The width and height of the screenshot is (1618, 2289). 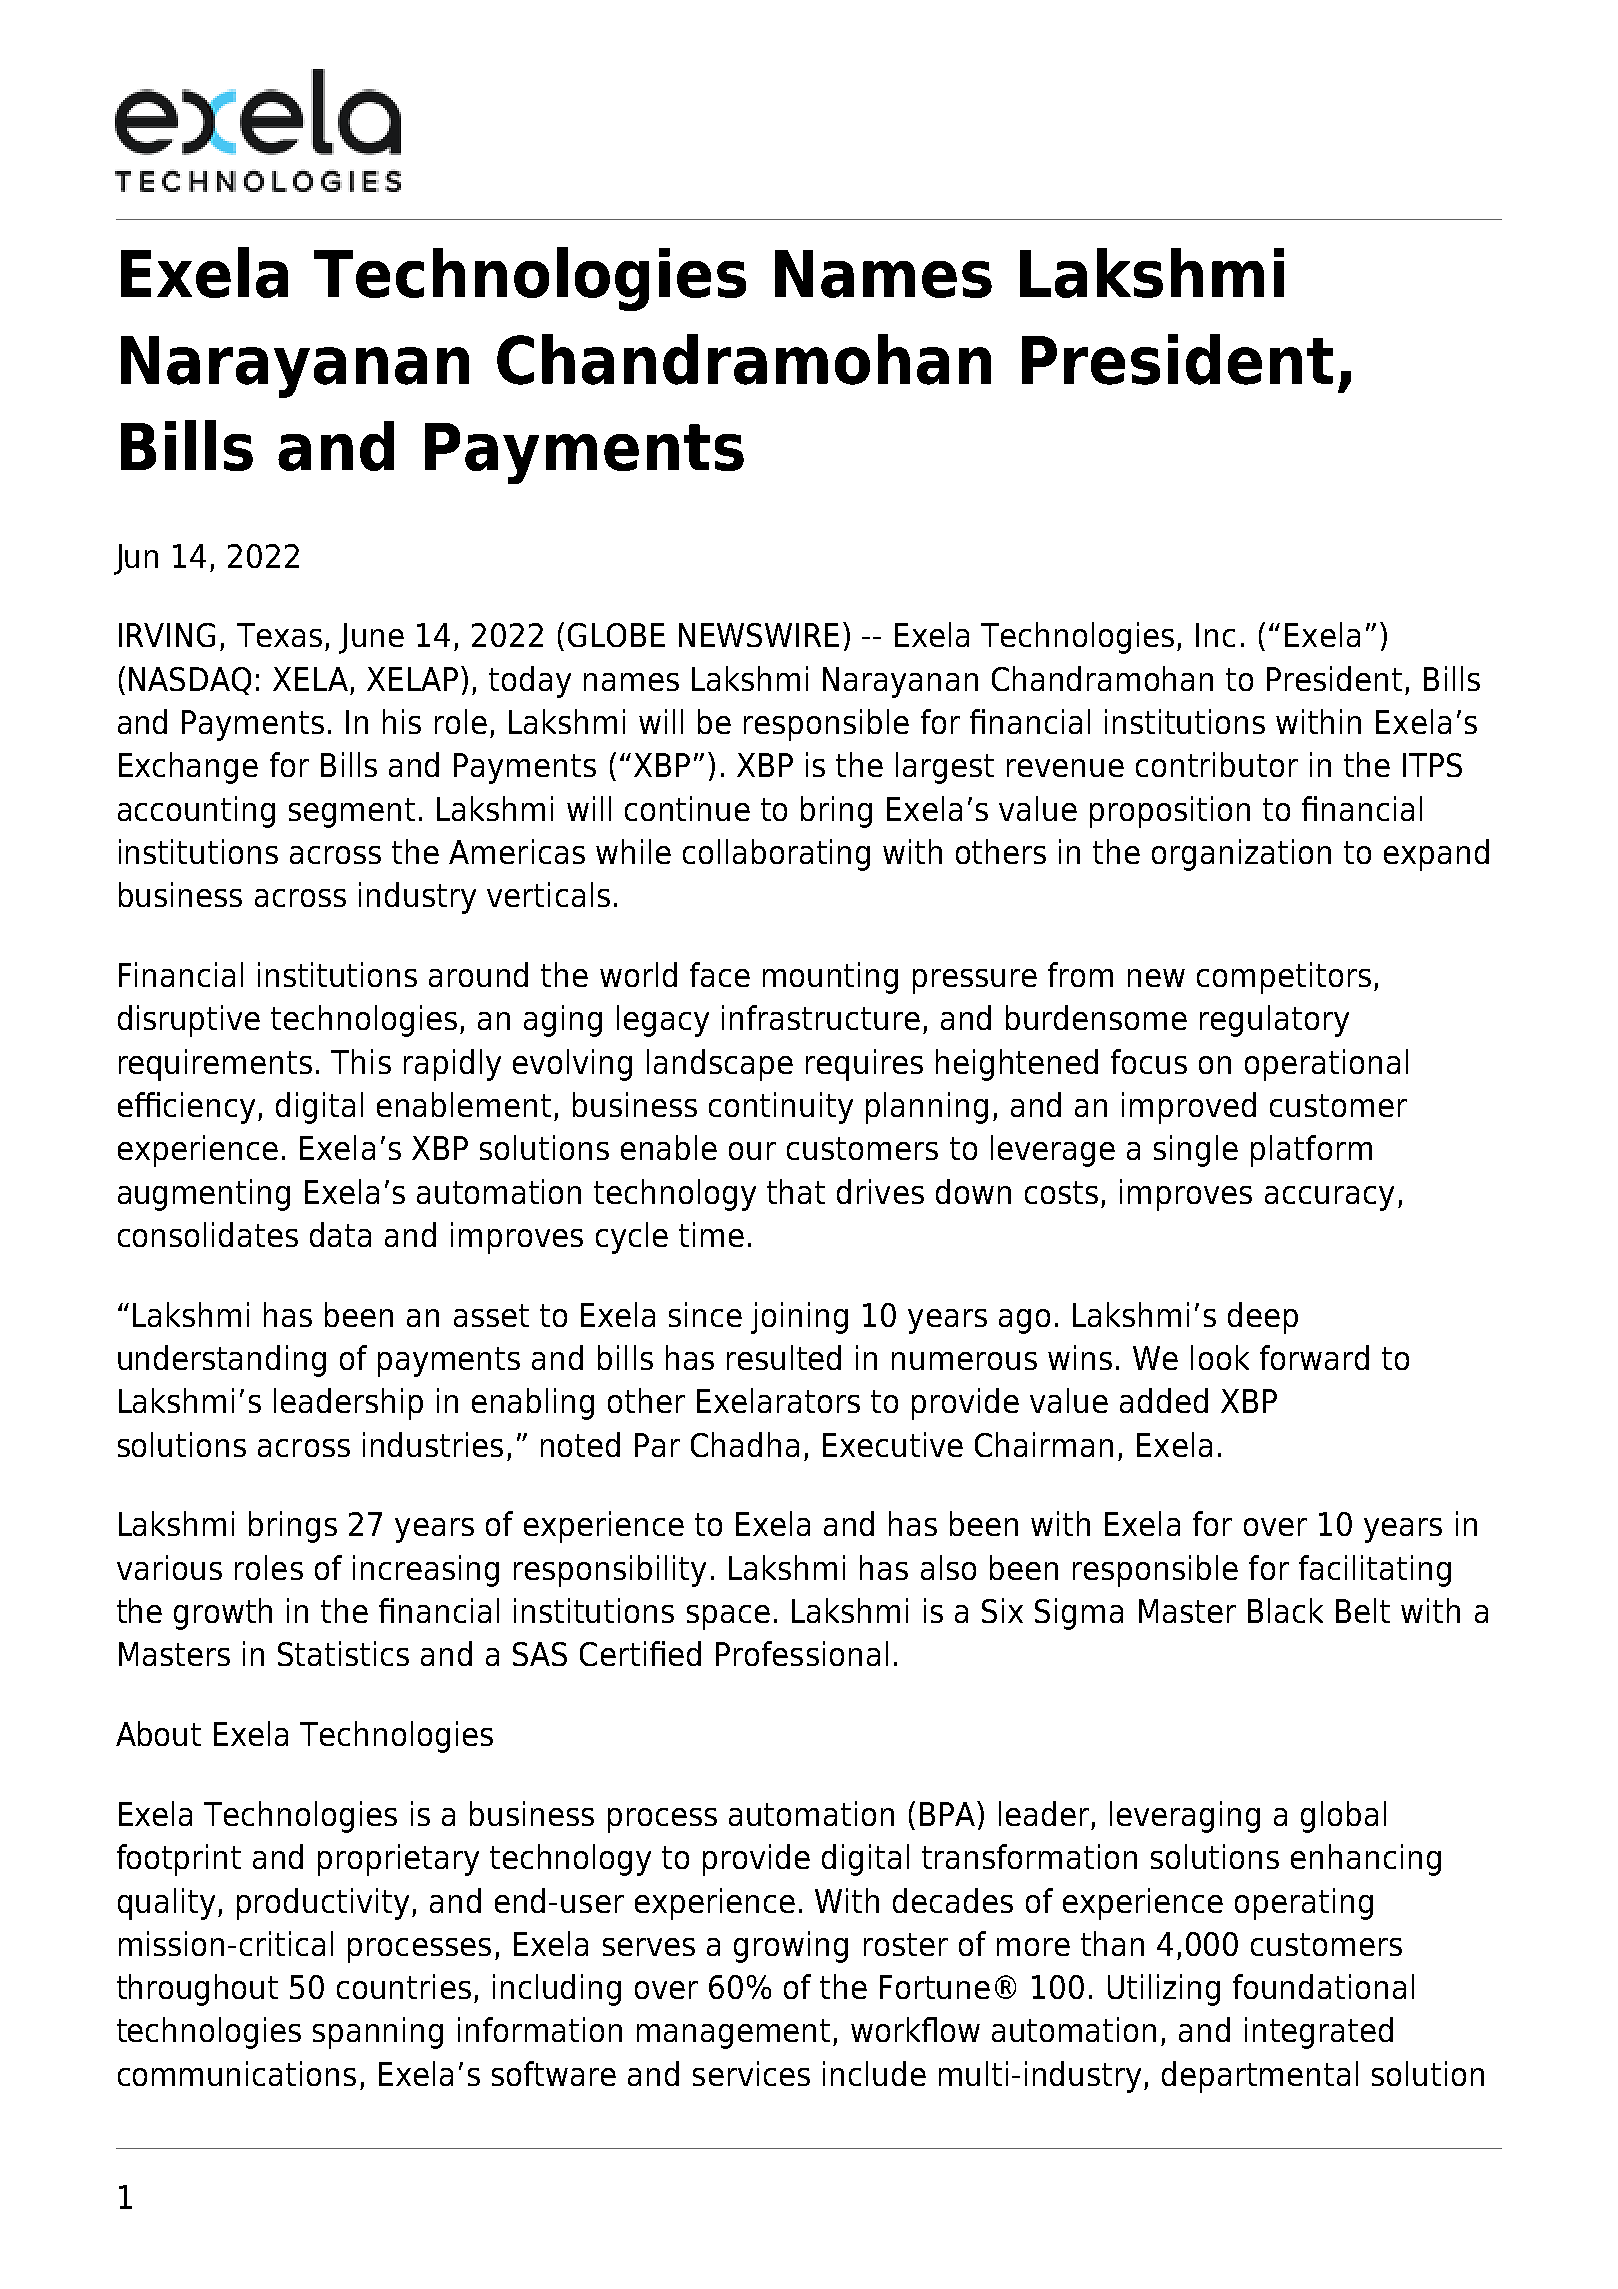 What do you see at coordinates (1285, 1610) in the screenshot?
I see `Black` at bounding box center [1285, 1610].
